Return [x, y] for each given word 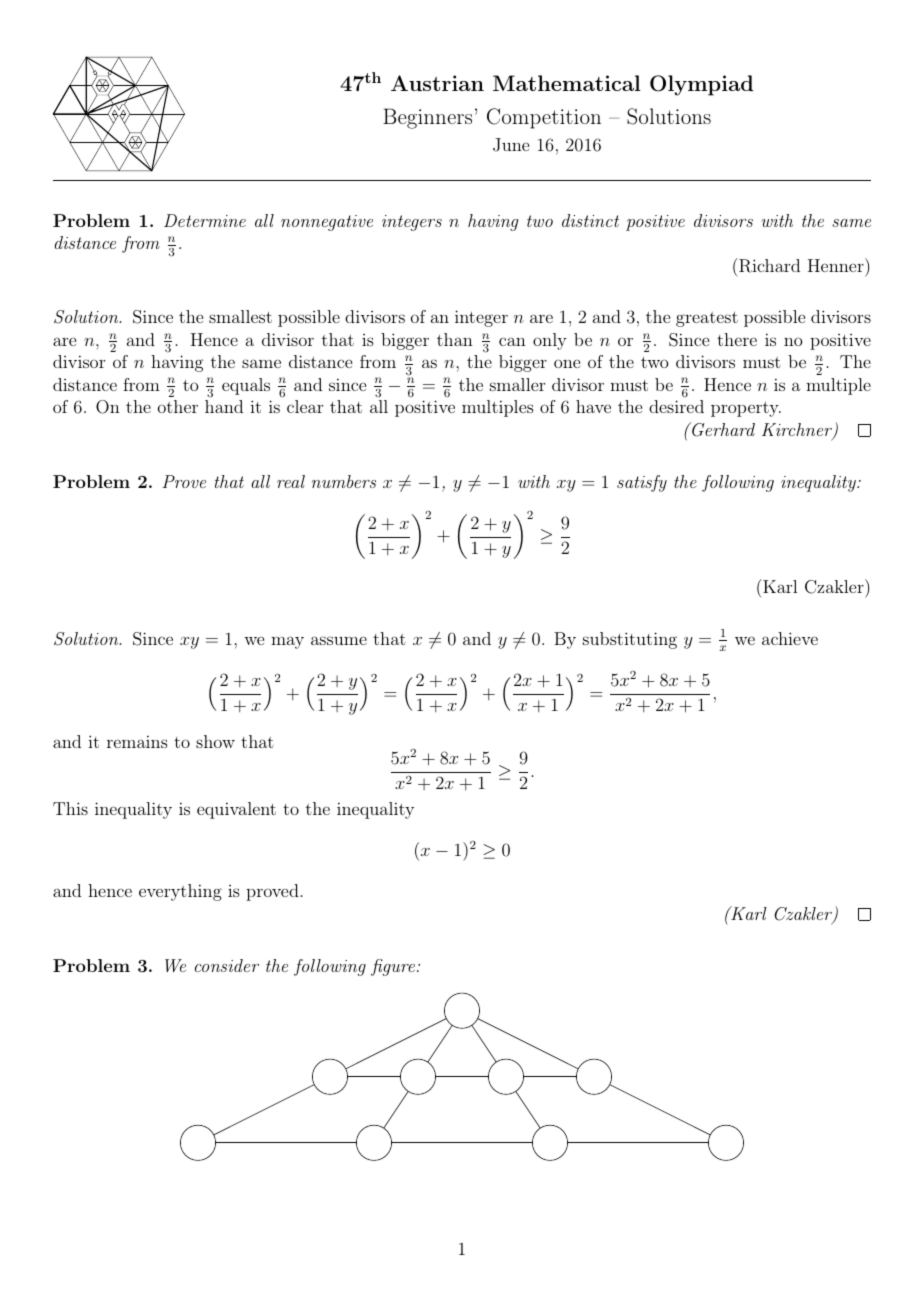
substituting [630, 640]
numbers [344, 481]
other [178, 406]
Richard [768, 265]
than [455, 339]
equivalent [236, 810]
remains [137, 741]
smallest [240, 316]
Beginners [427, 118]
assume [339, 640]
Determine [205, 220]
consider [227, 965]
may [287, 642]
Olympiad [701, 85]
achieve [790, 638]
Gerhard [722, 429]
